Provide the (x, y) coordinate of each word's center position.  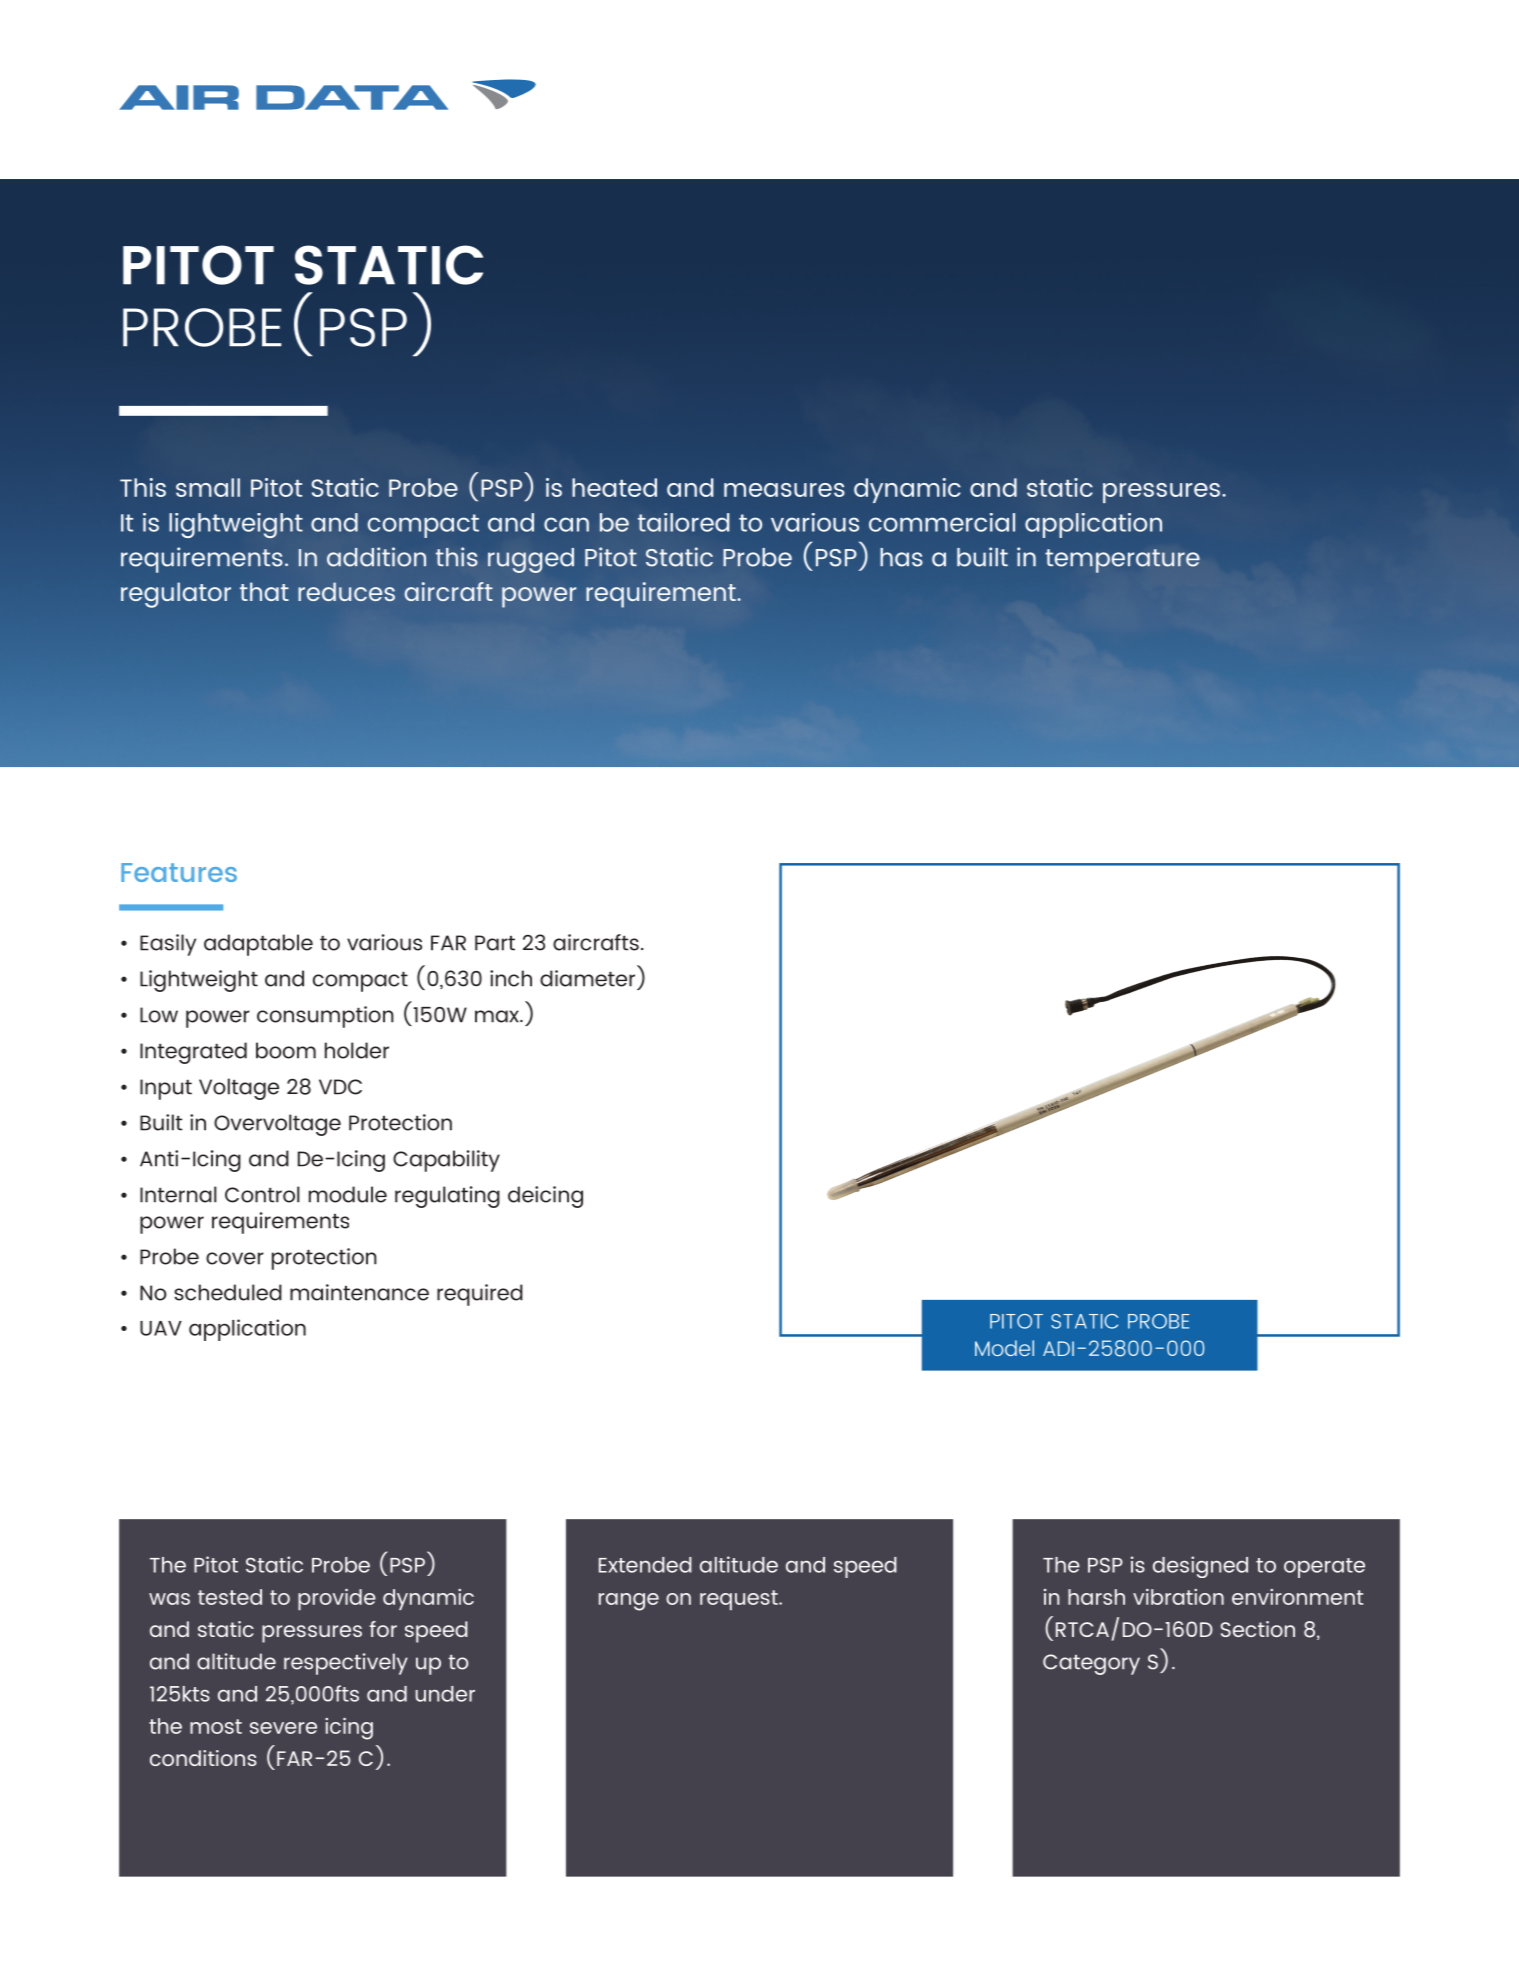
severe (283, 1728)
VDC (340, 1087)
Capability (446, 1161)
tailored (683, 522)
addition (376, 557)
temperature (1122, 561)
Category (1091, 1664)
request (740, 1600)
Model (1004, 1348)
